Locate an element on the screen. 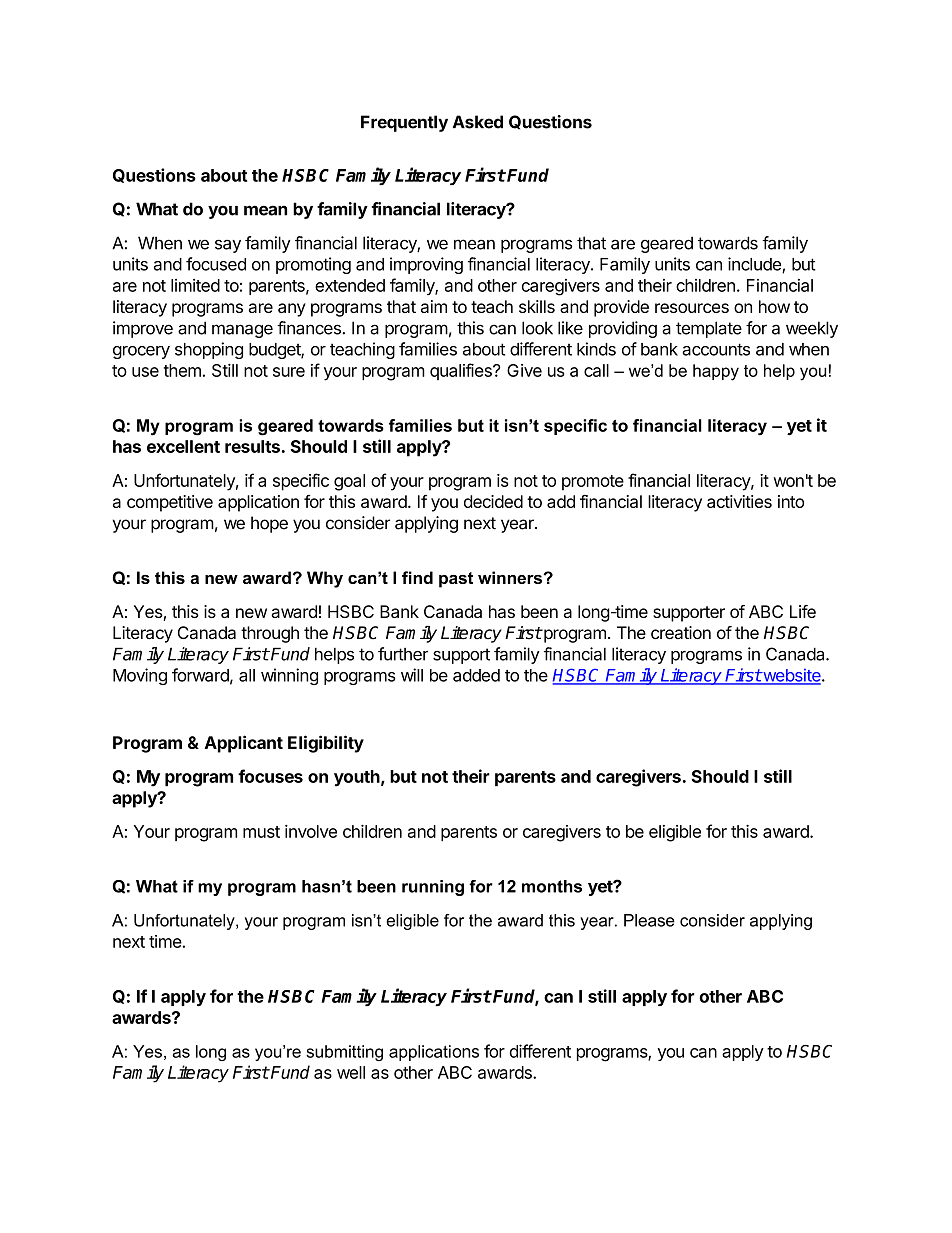 This screenshot has width=952, height=1233. Asked is located at coordinates (478, 122).
